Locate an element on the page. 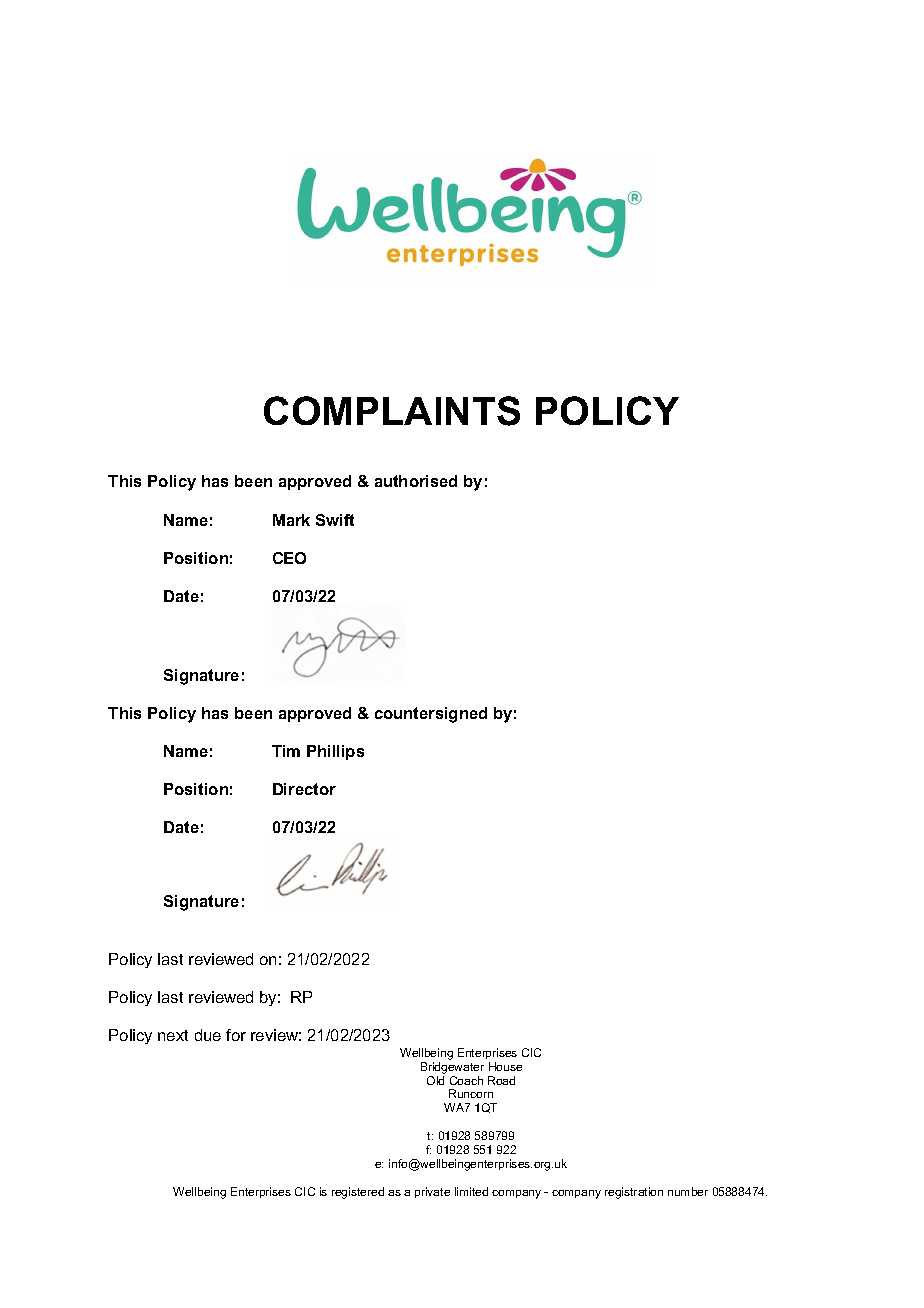 Image resolution: width=924 pixels, height=1308 pixels. Mark is located at coordinates (291, 520).
